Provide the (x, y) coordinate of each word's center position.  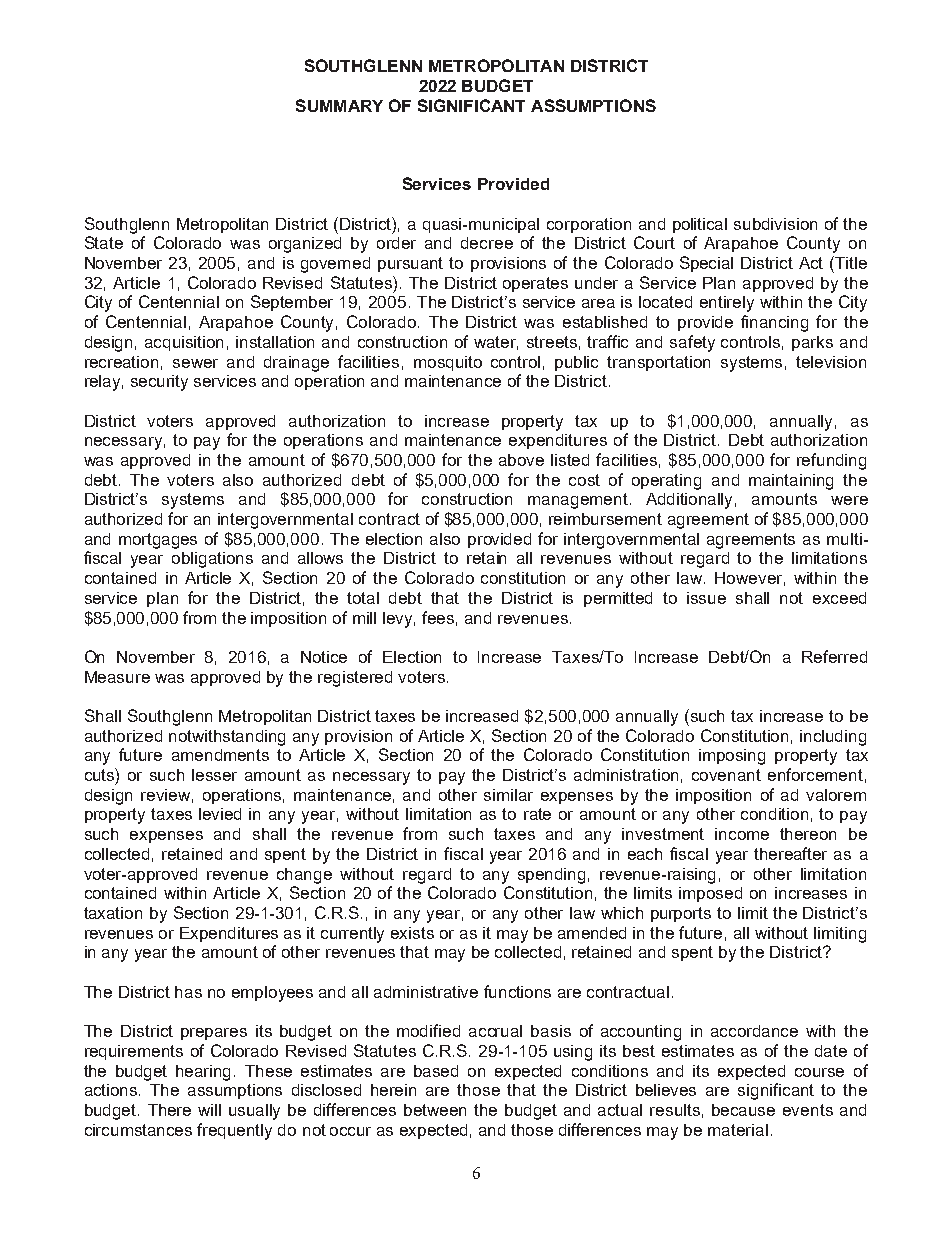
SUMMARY (339, 105)
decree (487, 243)
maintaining (791, 482)
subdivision (775, 224)
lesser (214, 775)
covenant (726, 775)
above (521, 460)
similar (508, 795)
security (159, 383)
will (209, 1110)
